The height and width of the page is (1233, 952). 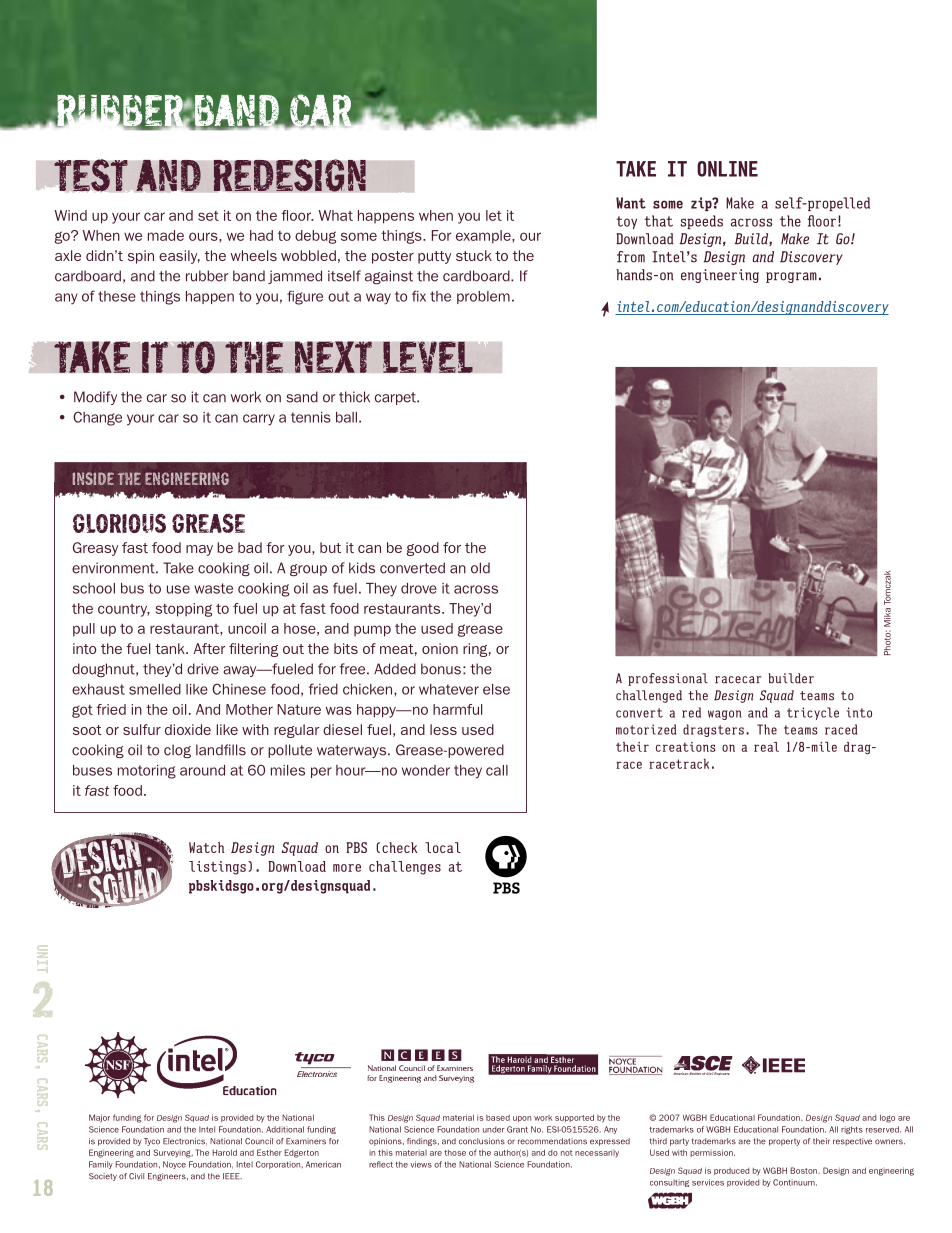 What do you see at coordinates (217, 868) in the page?
I see `listings` at bounding box center [217, 868].
